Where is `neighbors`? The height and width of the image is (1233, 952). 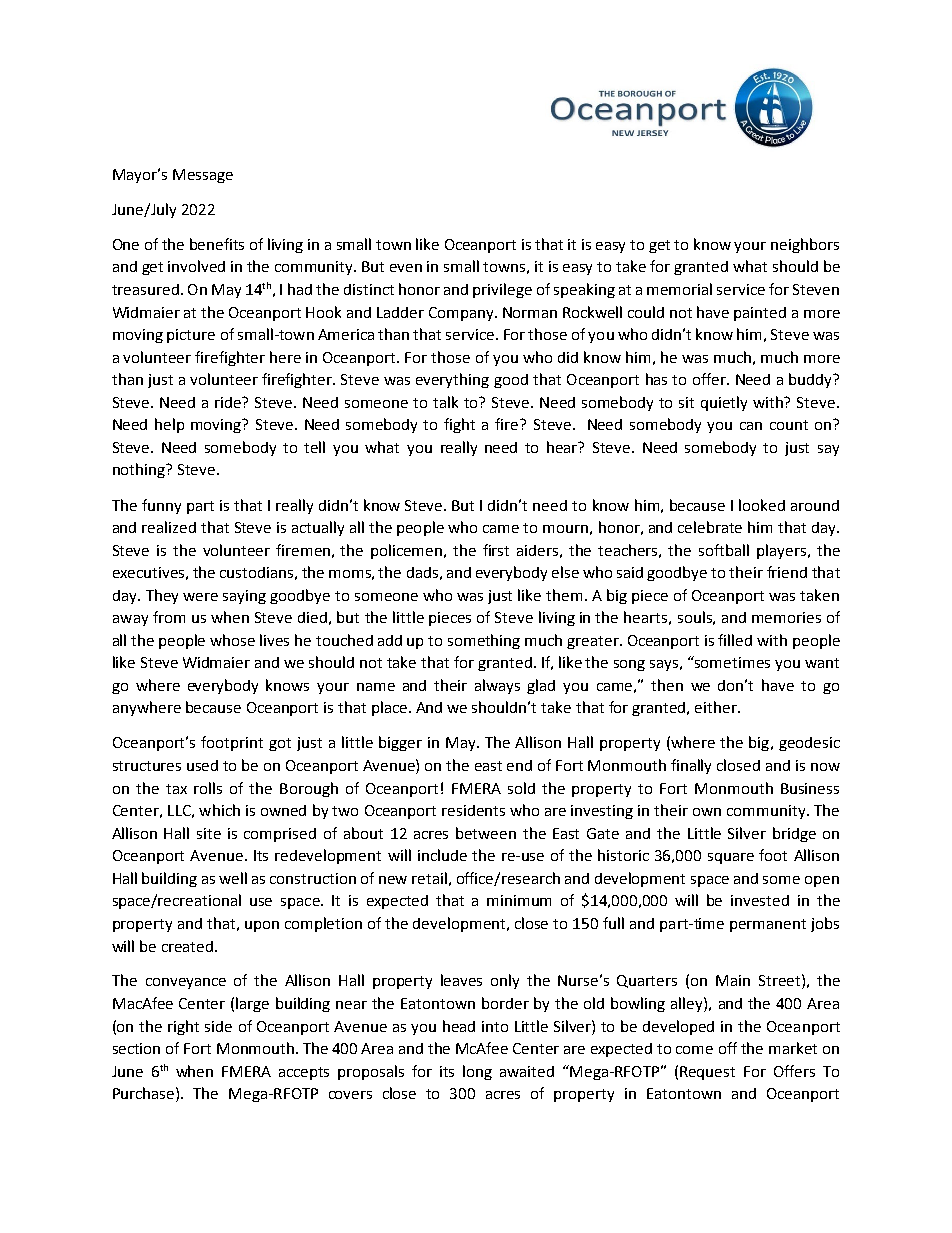 neighbors is located at coordinates (805, 245).
